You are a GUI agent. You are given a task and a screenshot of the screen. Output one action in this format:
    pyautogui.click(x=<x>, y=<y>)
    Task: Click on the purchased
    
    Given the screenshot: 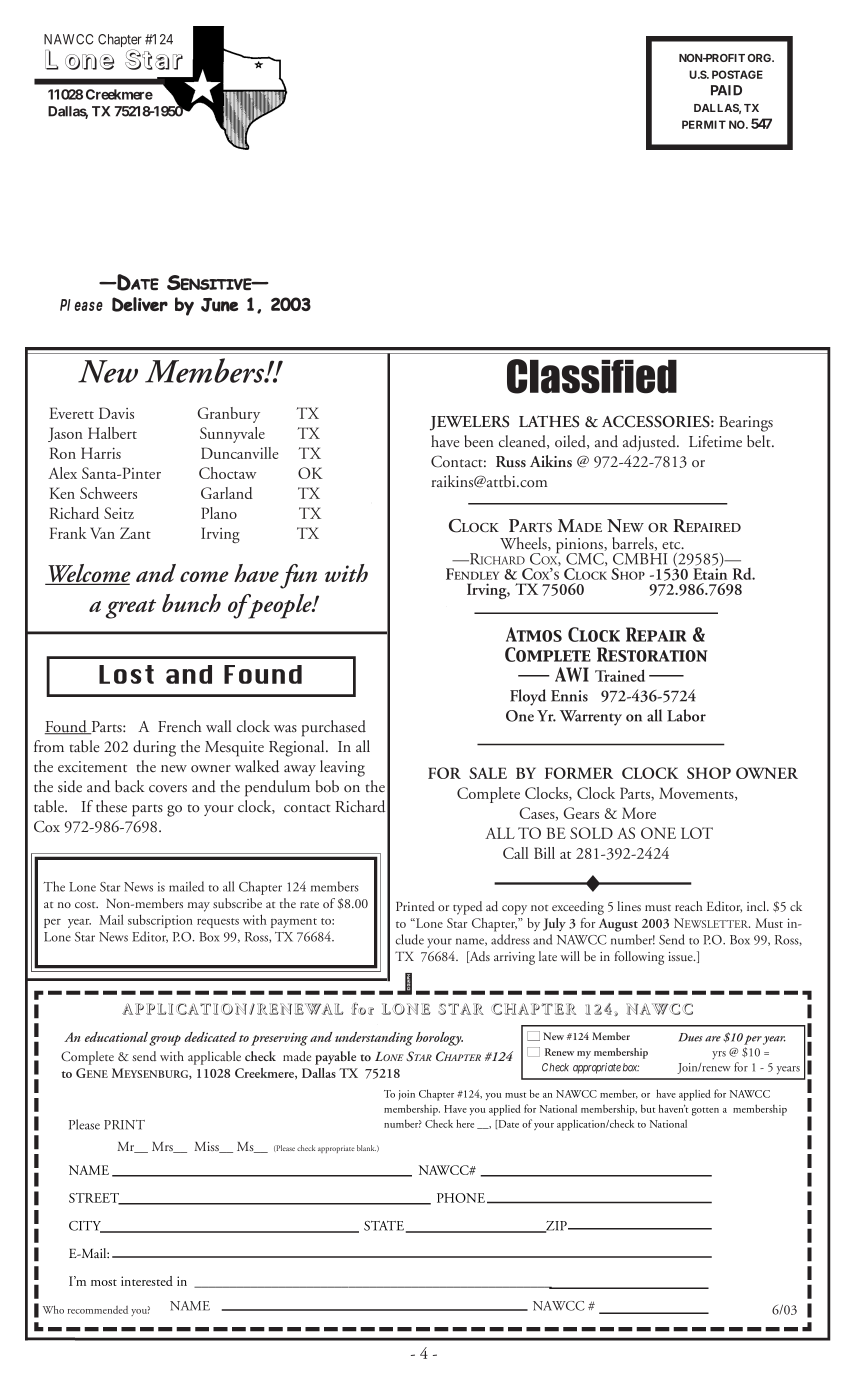 What is the action you would take?
    pyautogui.click(x=334, y=728)
